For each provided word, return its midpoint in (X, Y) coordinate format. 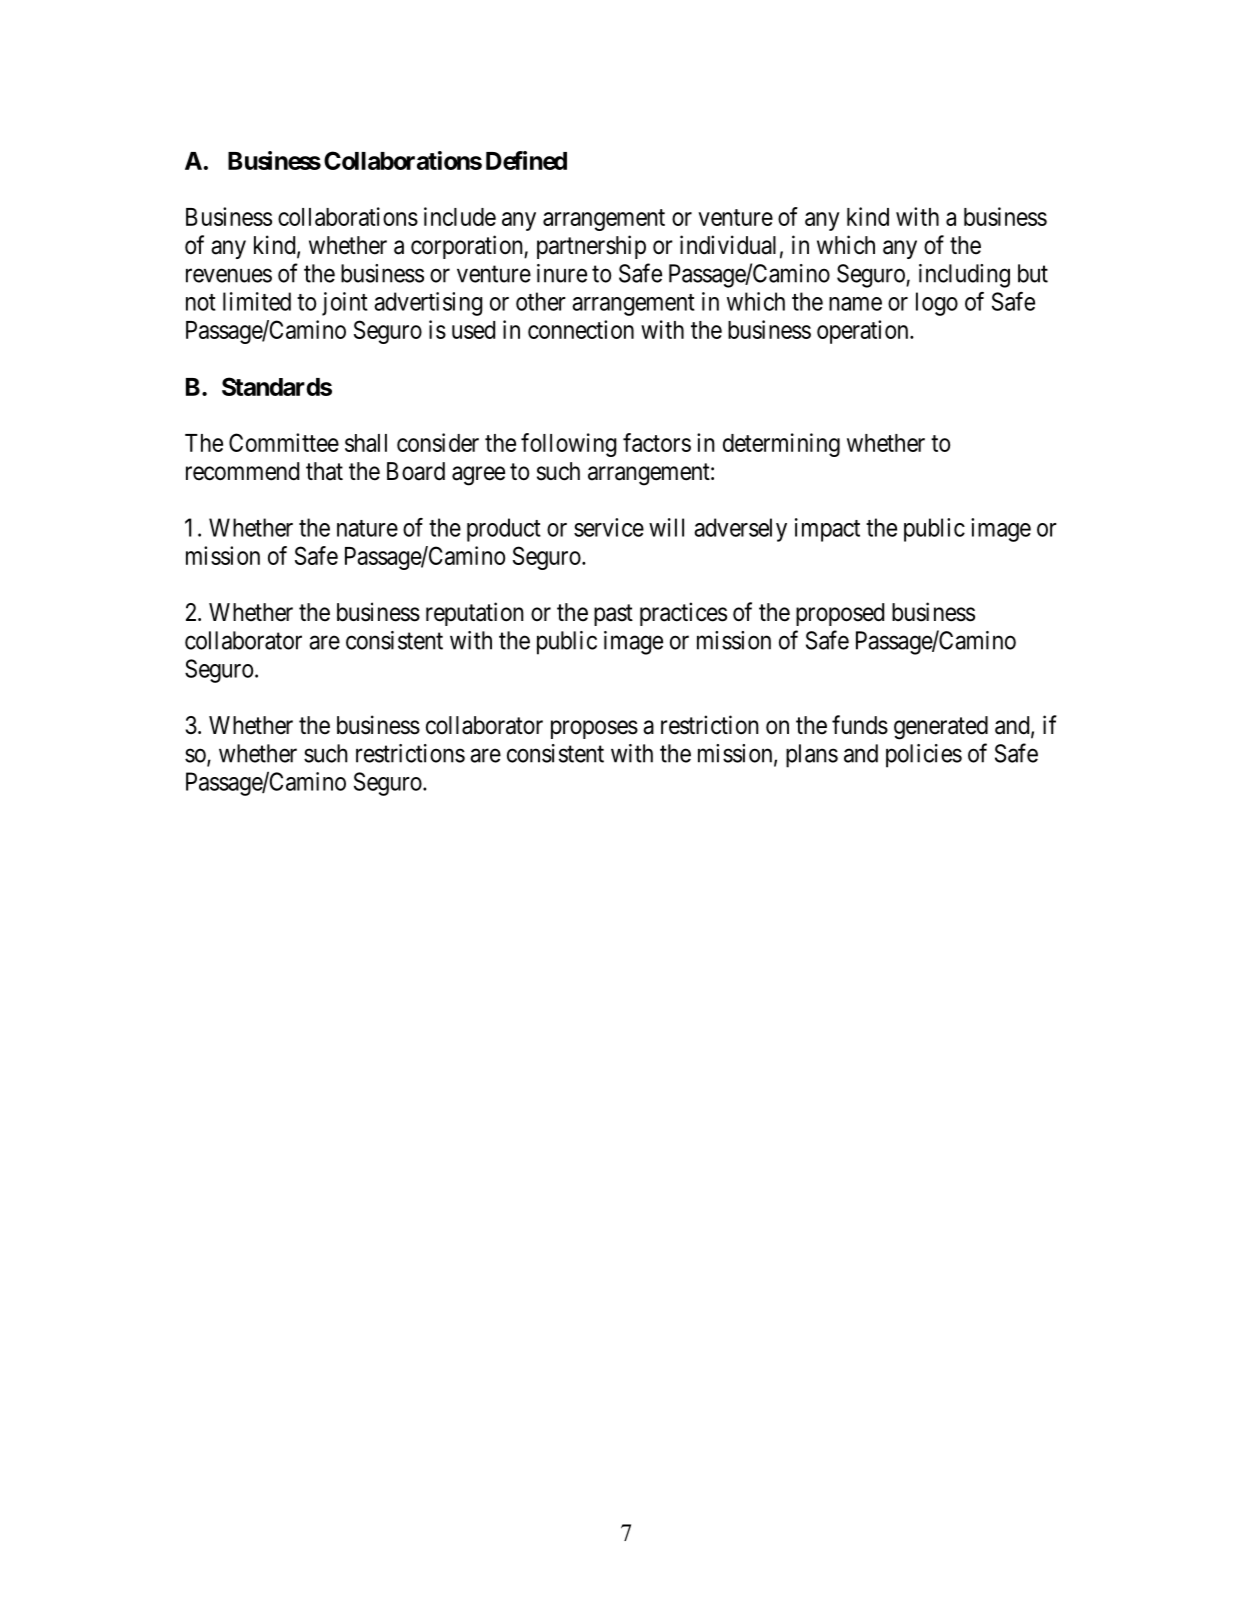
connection (581, 329)
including (964, 276)
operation (864, 332)
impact (827, 530)
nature (367, 528)
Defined (526, 160)
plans (812, 756)
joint (345, 304)
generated (941, 728)
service (609, 527)
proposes (594, 729)
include (460, 216)
